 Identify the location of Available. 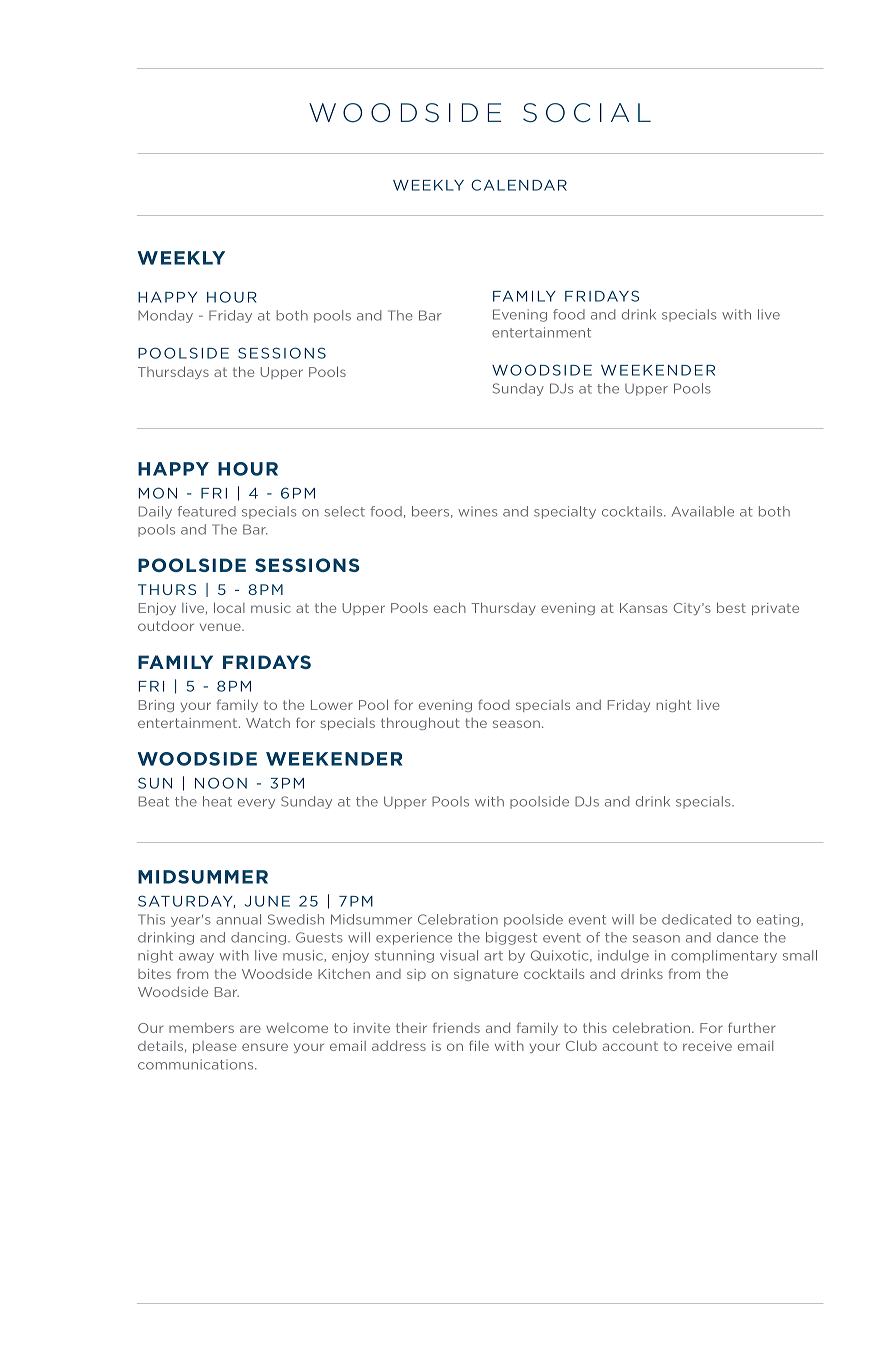
(703, 511).
